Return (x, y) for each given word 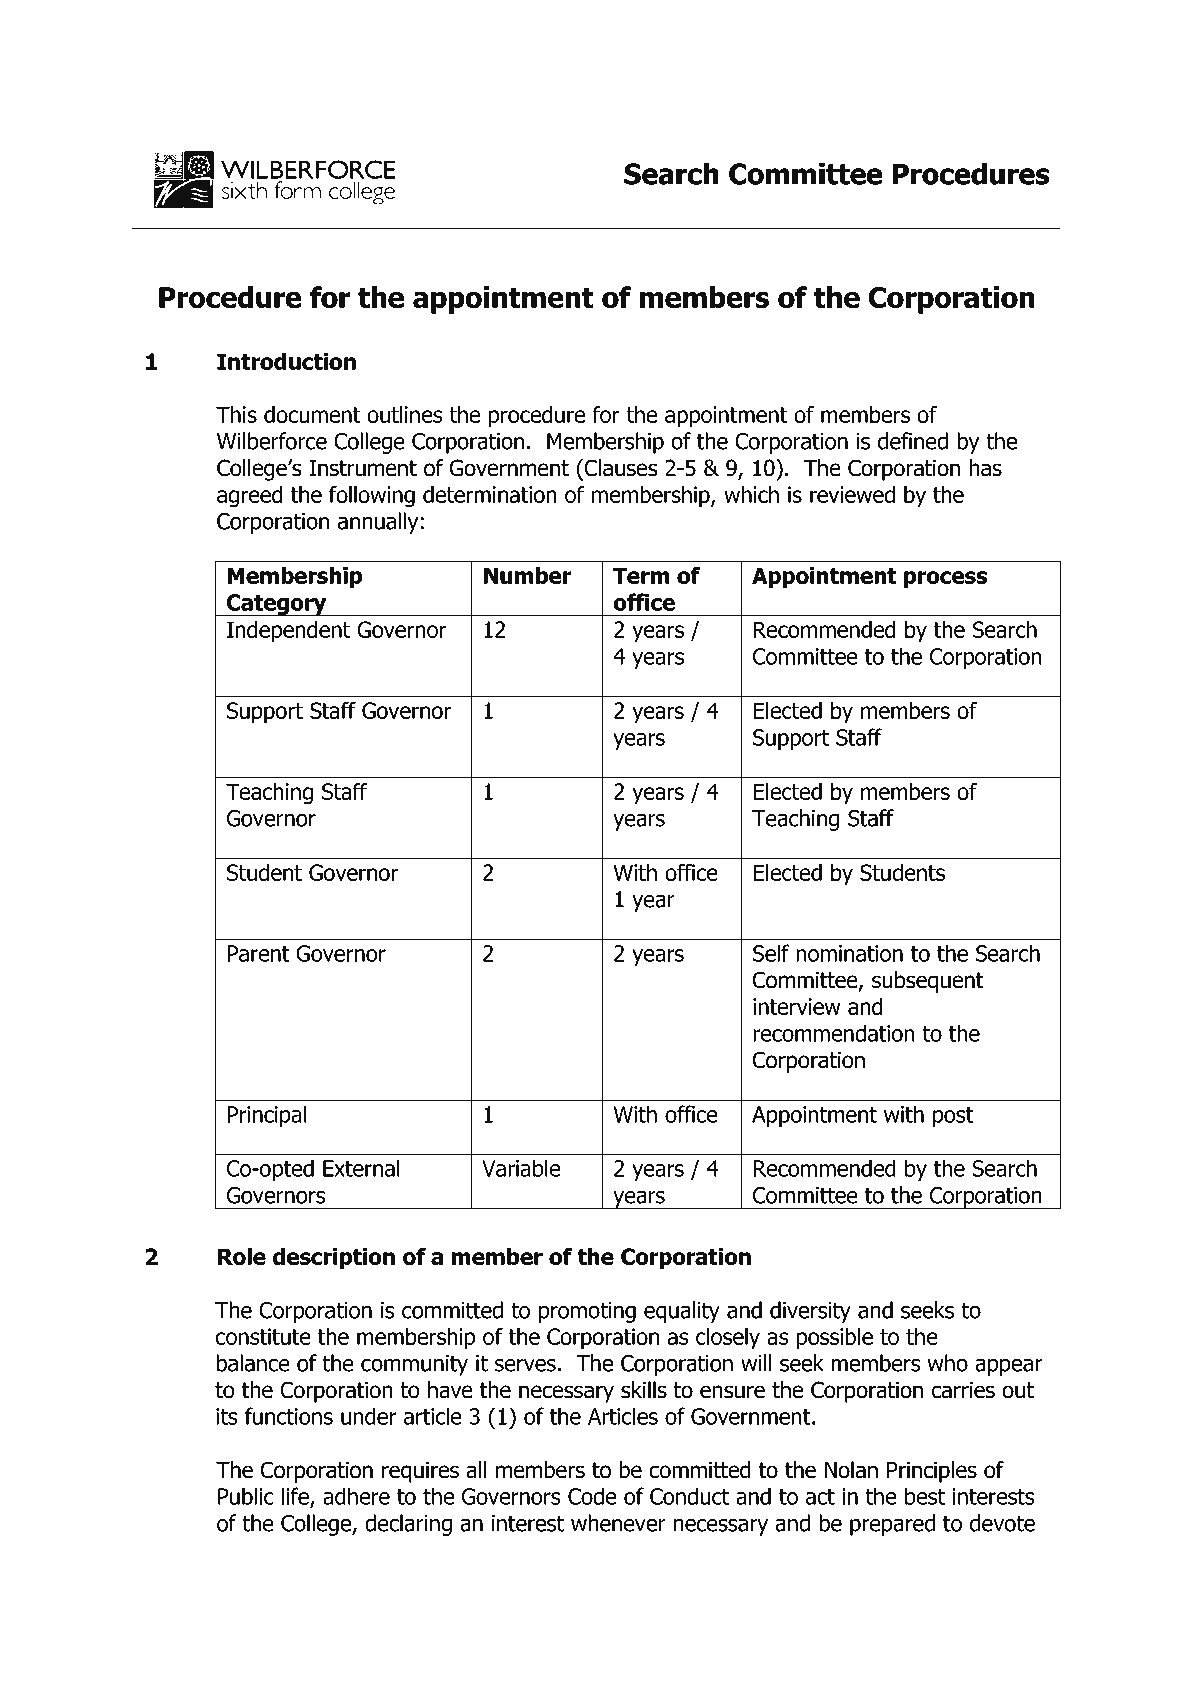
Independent (288, 632)
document (312, 414)
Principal (267, 1116)
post (953, 1117)
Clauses (620, 468)
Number (528, 575)
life (296, 1497)
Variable (521, 1168)
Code (592, 1496)
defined (913, 441)
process (945, 580)
